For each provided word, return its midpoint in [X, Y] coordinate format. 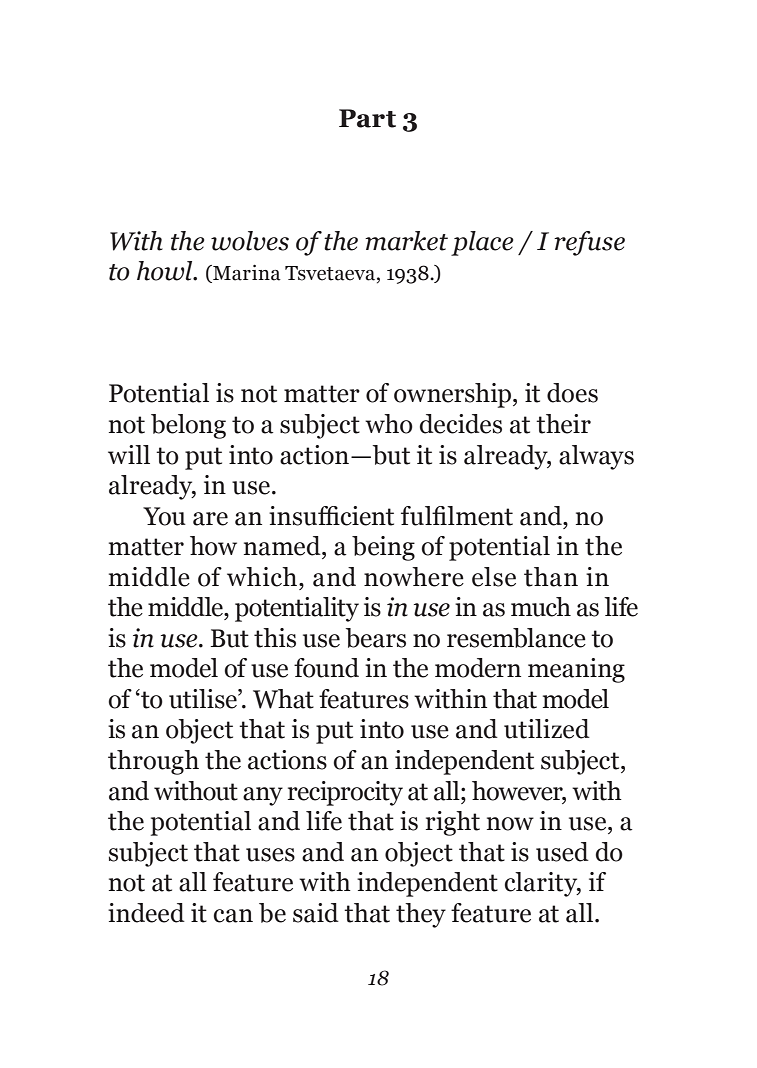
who [389, 424]
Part [367, 118]
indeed [146, 913]
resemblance [516, 638]
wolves [250, 241]
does [572, 393]
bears [376, 638]
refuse [589, 243]
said [316, 913]
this [275, 638]
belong [188, 426]
